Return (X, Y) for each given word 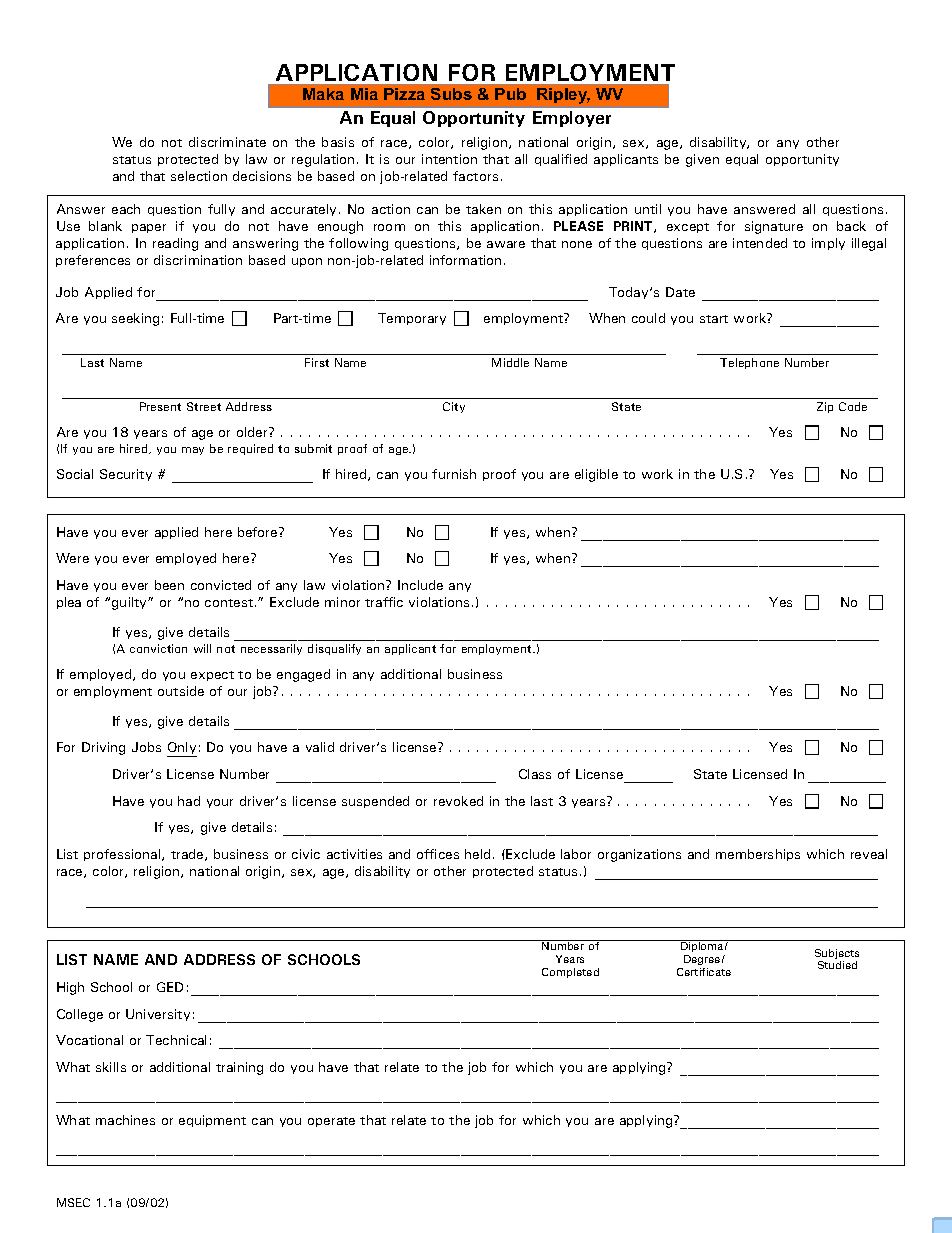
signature (774, 227)
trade (188, 855)
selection (199, 176)
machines (125, 1120)
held (477, 854)
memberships (758, 855)
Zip (825, 407)
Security (126, 475)
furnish (454, 474)
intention (449, 159)
